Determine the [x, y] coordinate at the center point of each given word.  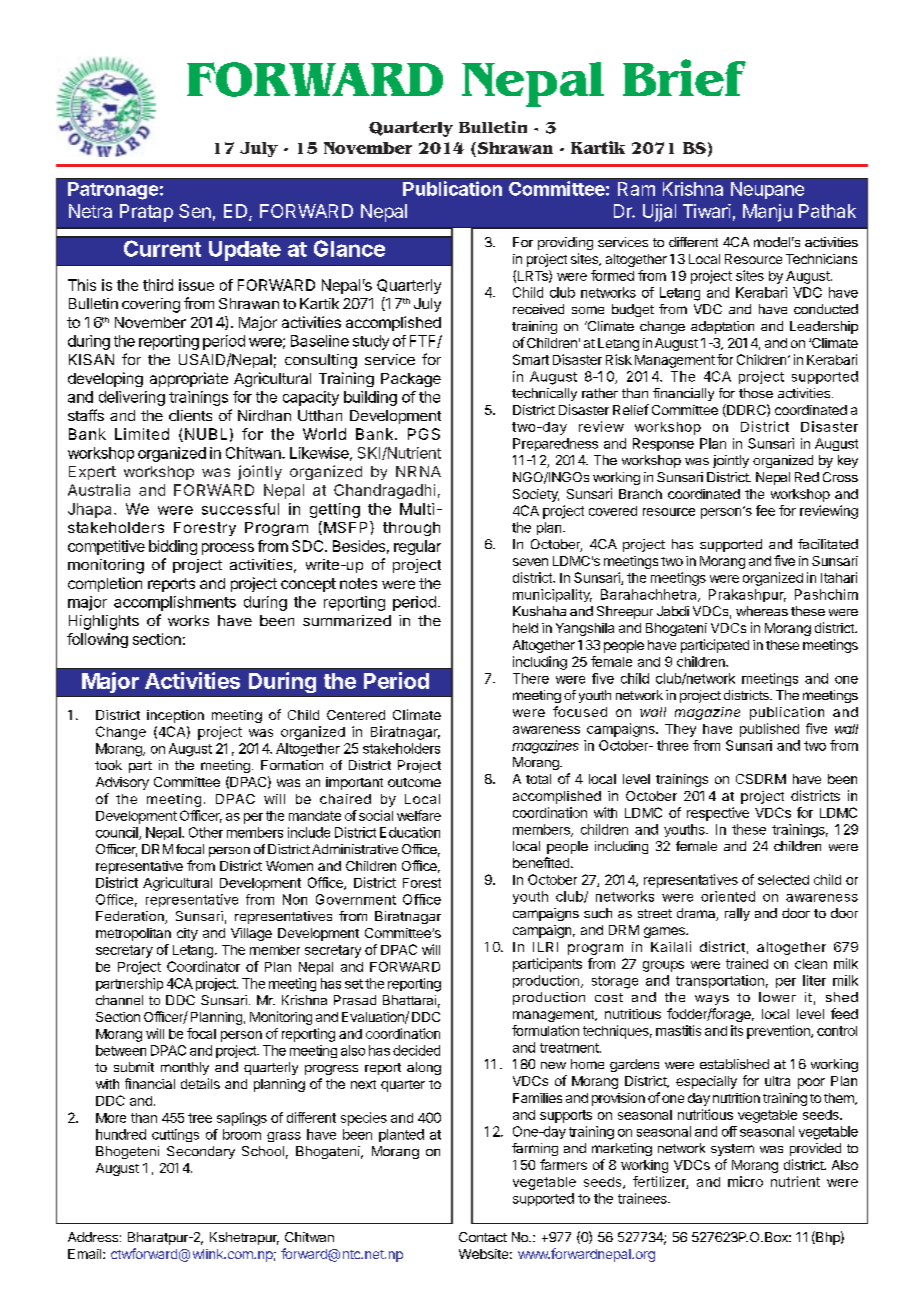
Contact [483, 1237]
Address [93, 1237]
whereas [762, 611]
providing [565, 243]
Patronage [113, 191]
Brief [684, 77]
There [531, 678]
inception [175, 716]
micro [745, 1181]
